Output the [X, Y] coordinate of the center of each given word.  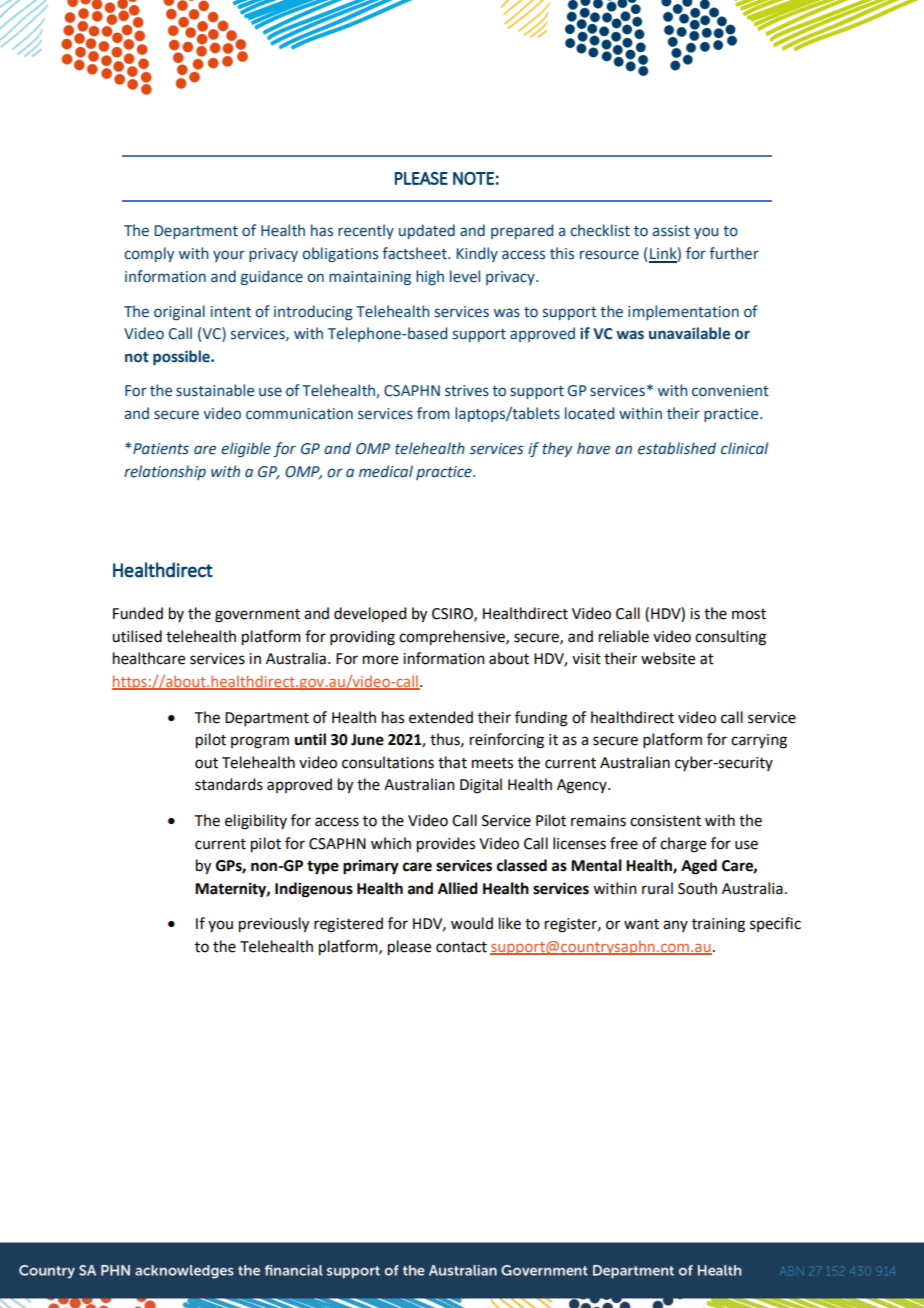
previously [274, 925]
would [472, 923]
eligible [246, 449]
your [229, 256]
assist [671, 231]
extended [441, 717]
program [260, 742]
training [718, 925]
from [433, 413]
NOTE [473, 178]
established [677, 448]
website [668, 658]
